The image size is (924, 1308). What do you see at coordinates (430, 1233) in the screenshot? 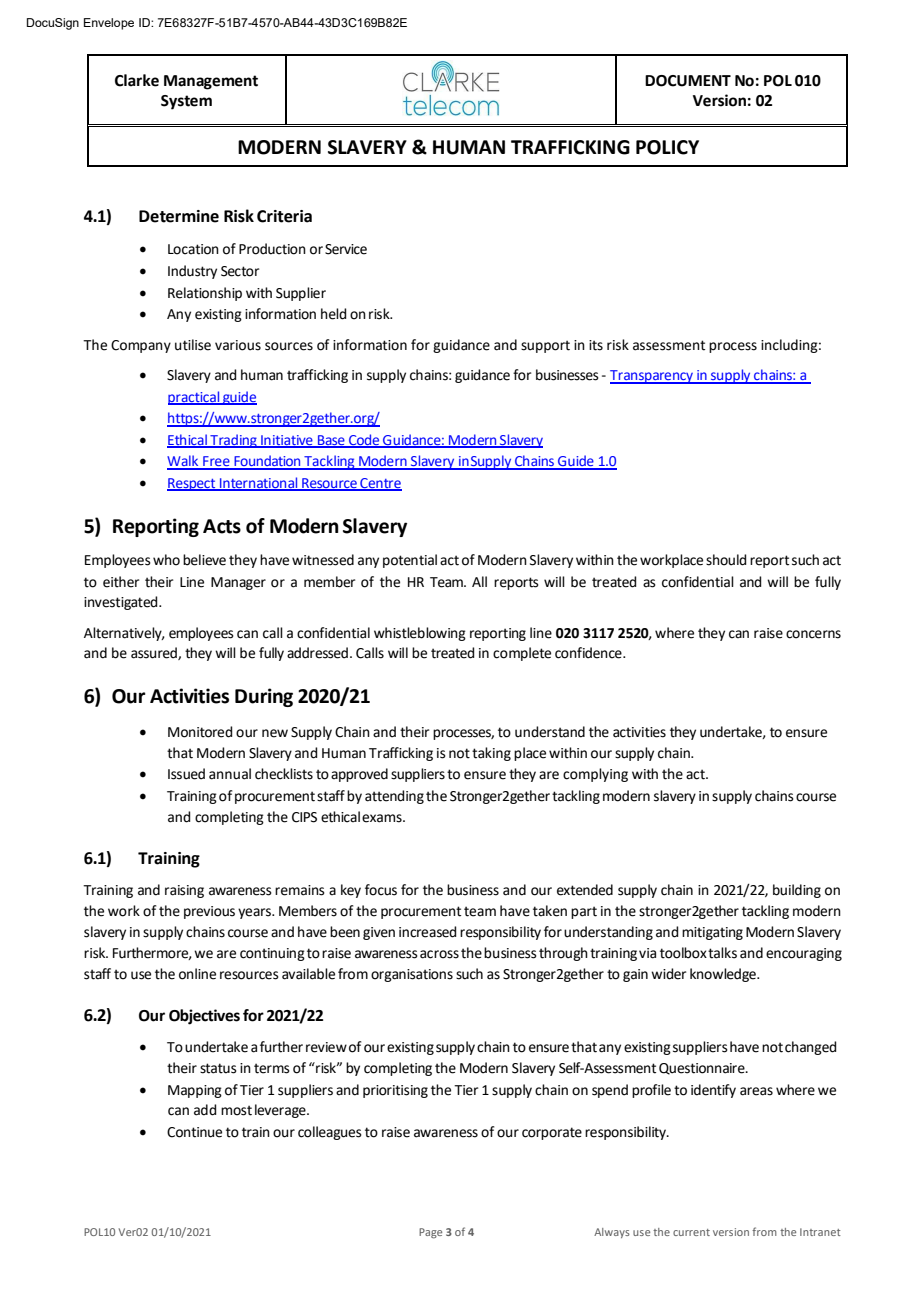
I see `Page` at bounding box center [430, 1233].
